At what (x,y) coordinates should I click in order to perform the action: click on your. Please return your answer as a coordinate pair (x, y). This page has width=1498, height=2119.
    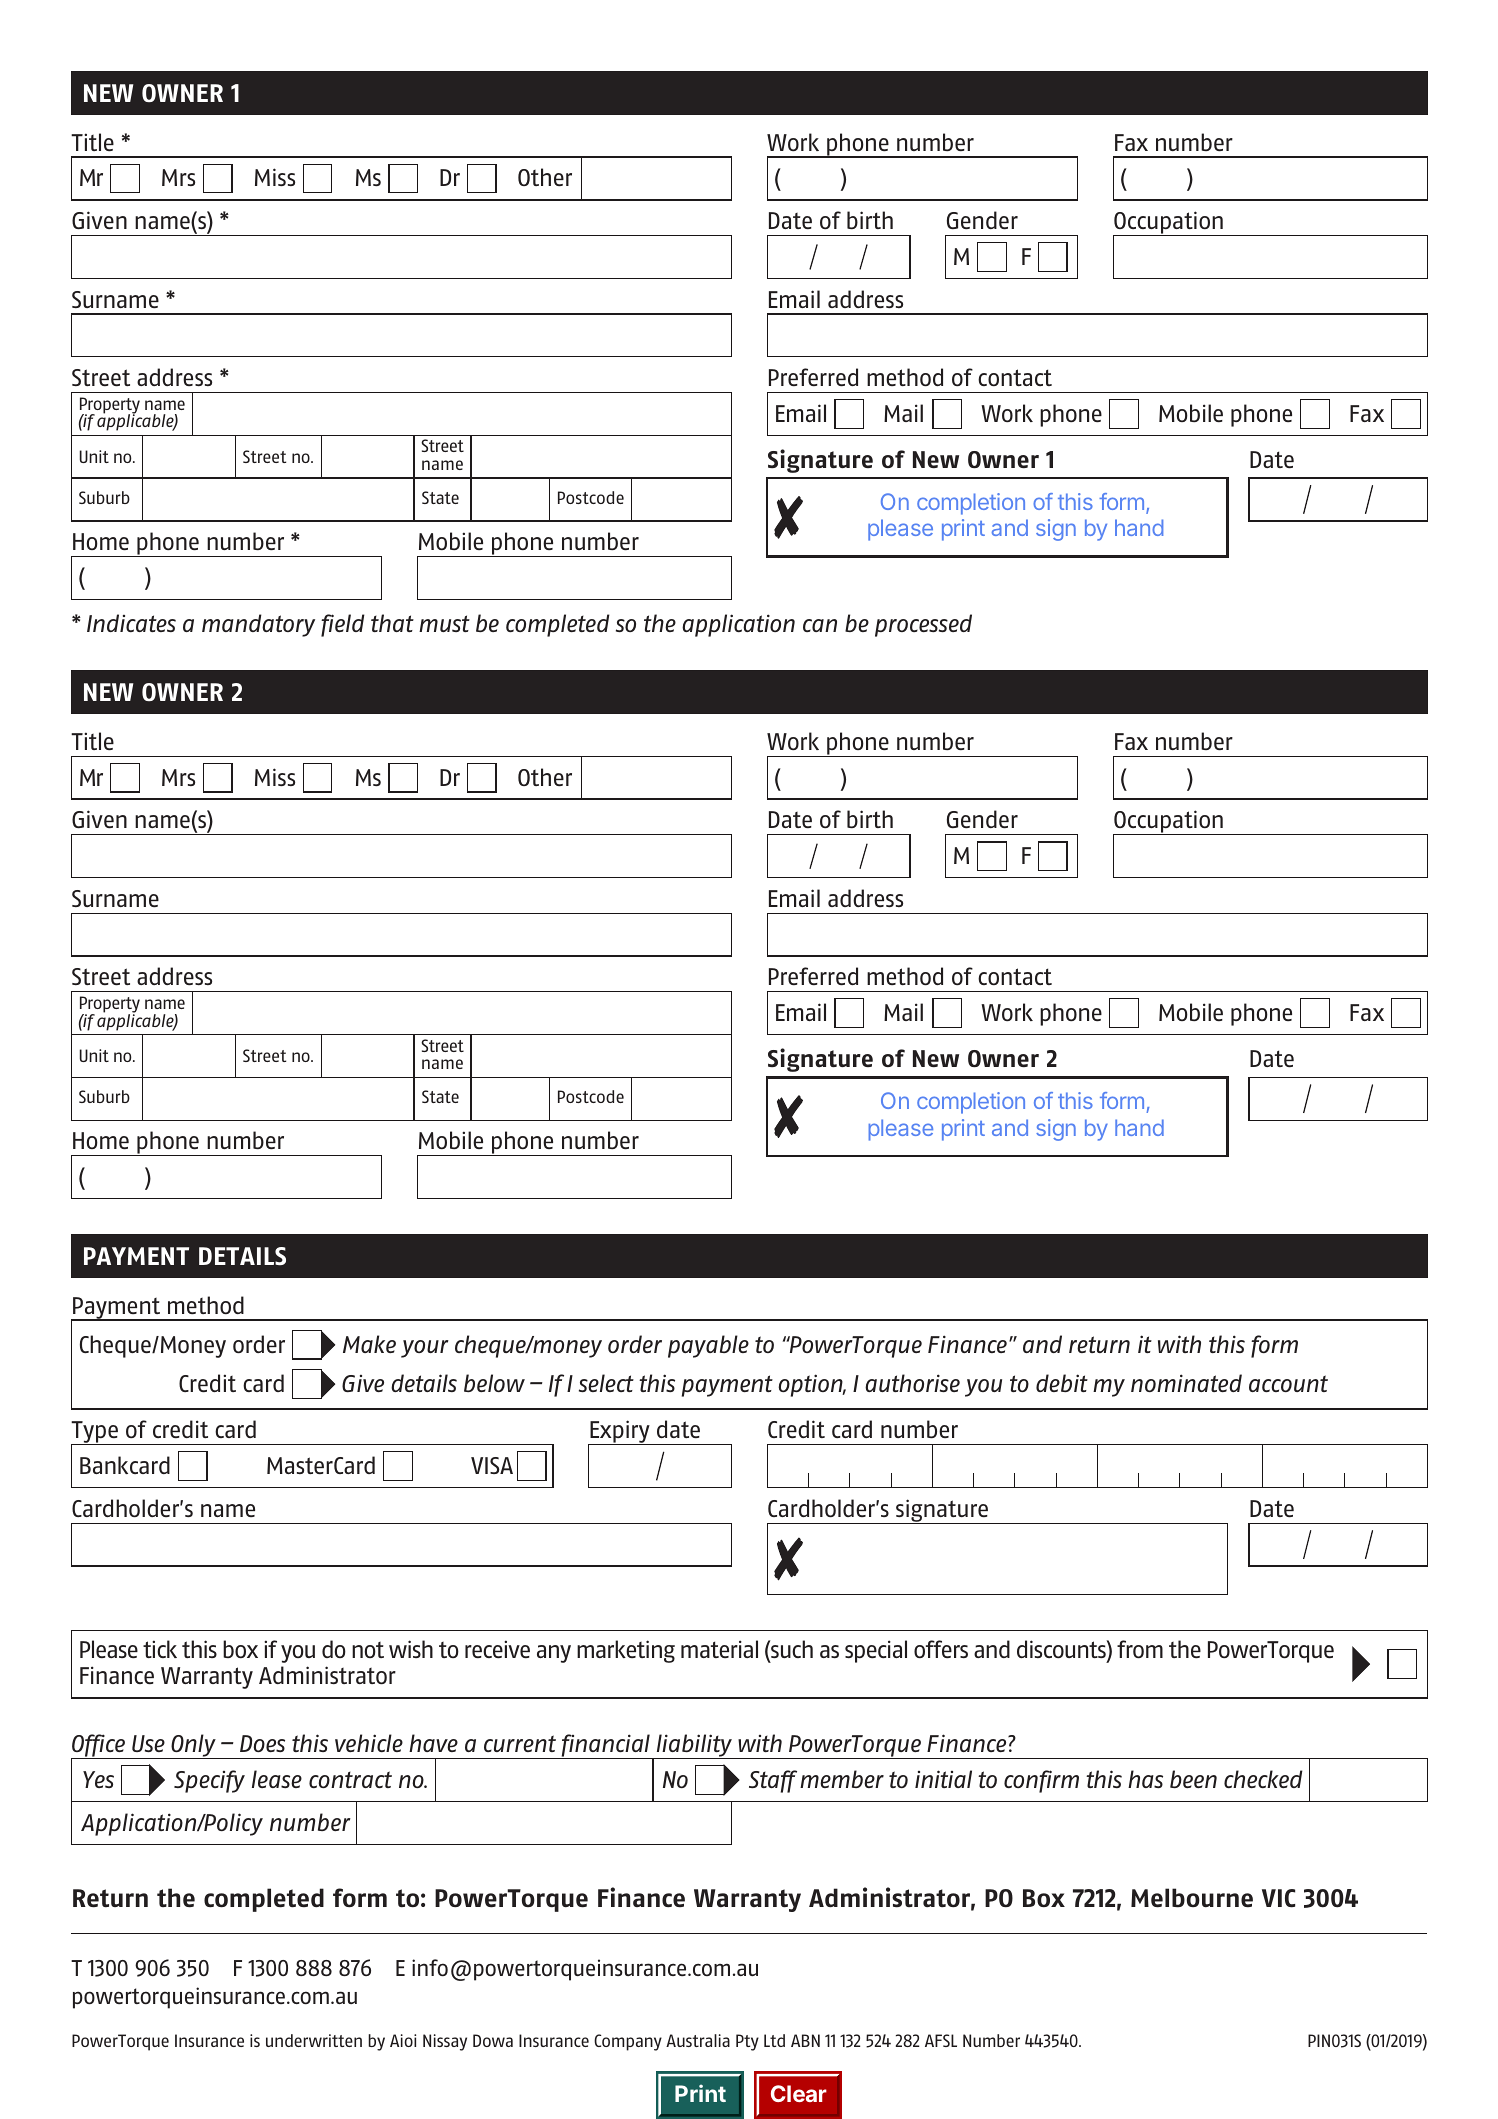
    Looking at the image, I should click on (425, 1349).
